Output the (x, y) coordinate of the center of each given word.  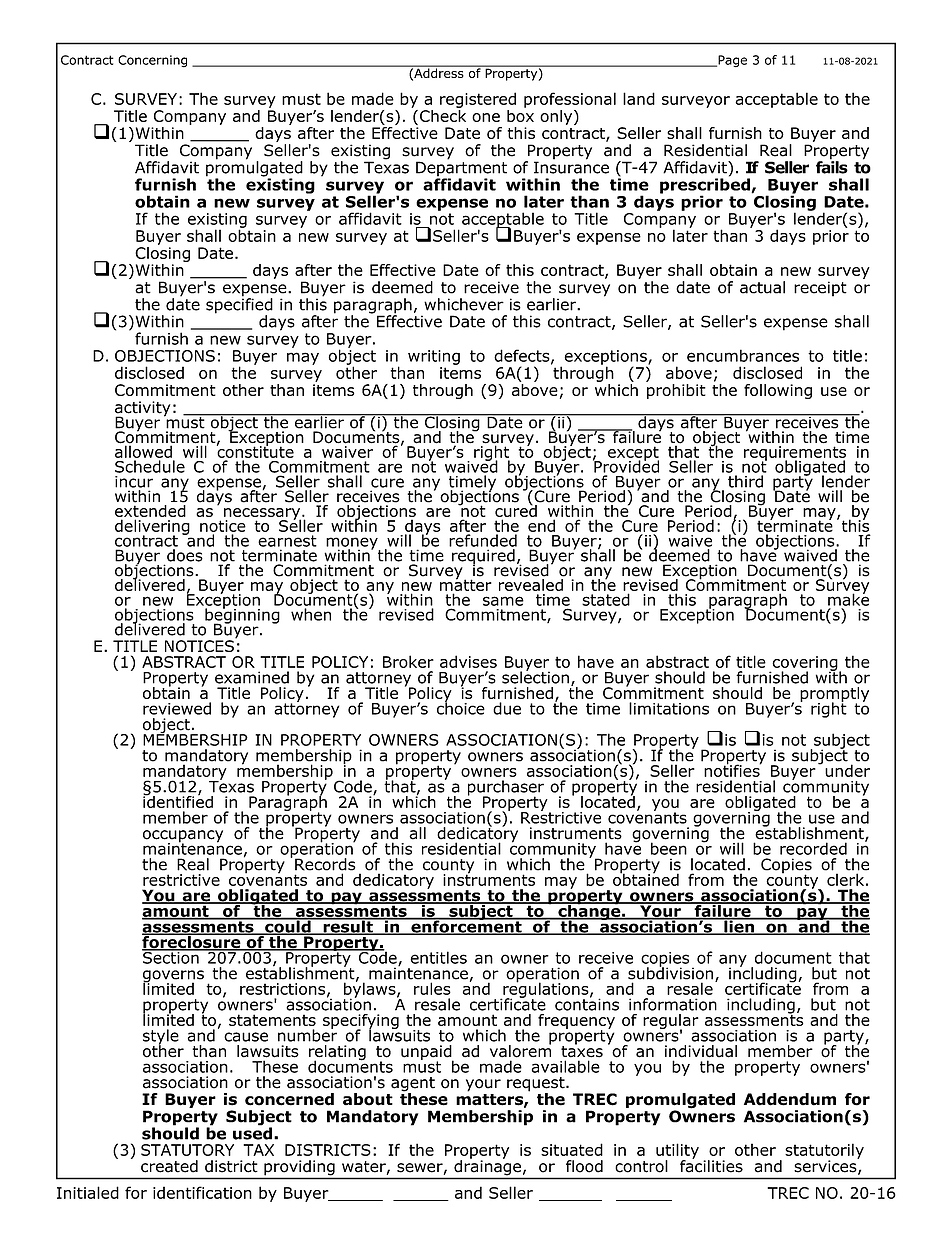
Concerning (152, 61)
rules (432, 988)
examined (252, 677)
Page (731, 61)
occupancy (183, 837)
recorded (813, 848)
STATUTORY (187, 1150)
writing (434, 357)
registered (478, 100)
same (503, 601)
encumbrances (743, 355)
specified (239, 306)
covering (805, 664)
